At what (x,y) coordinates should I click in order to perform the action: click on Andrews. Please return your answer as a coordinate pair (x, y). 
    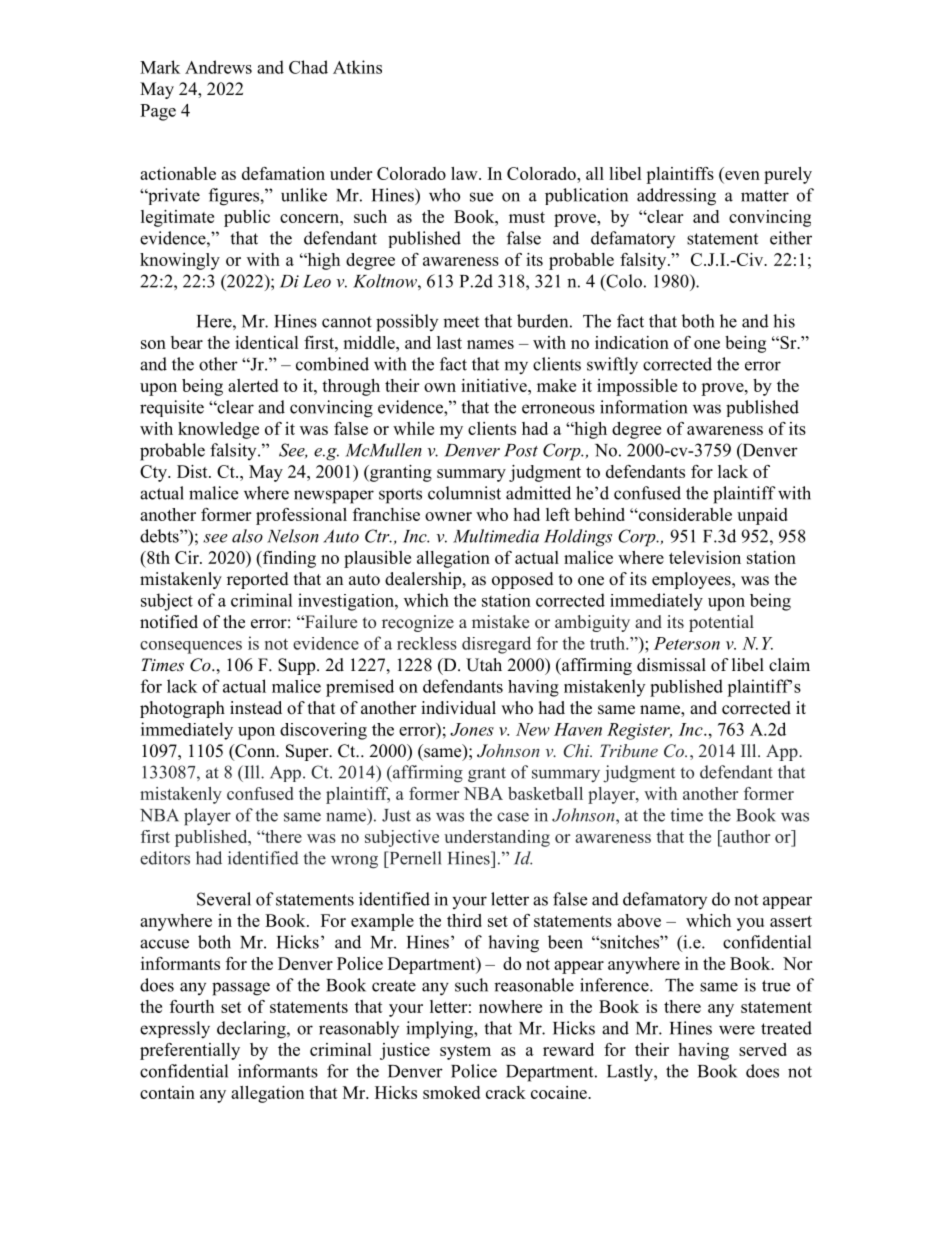
    Looking at the image, I should click on (218, 67).
